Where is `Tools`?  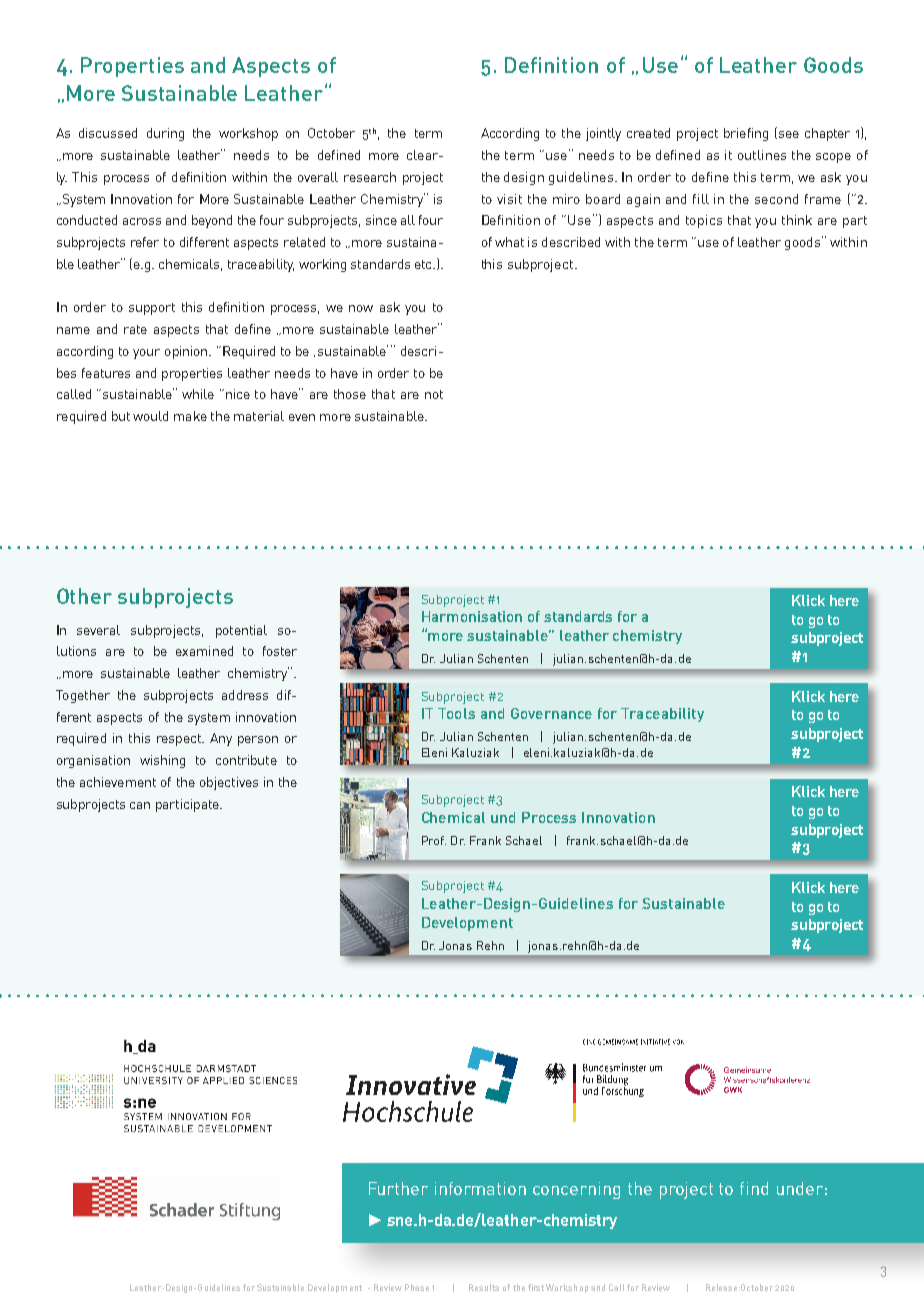
Tools is located at coordinates (456, 713).
